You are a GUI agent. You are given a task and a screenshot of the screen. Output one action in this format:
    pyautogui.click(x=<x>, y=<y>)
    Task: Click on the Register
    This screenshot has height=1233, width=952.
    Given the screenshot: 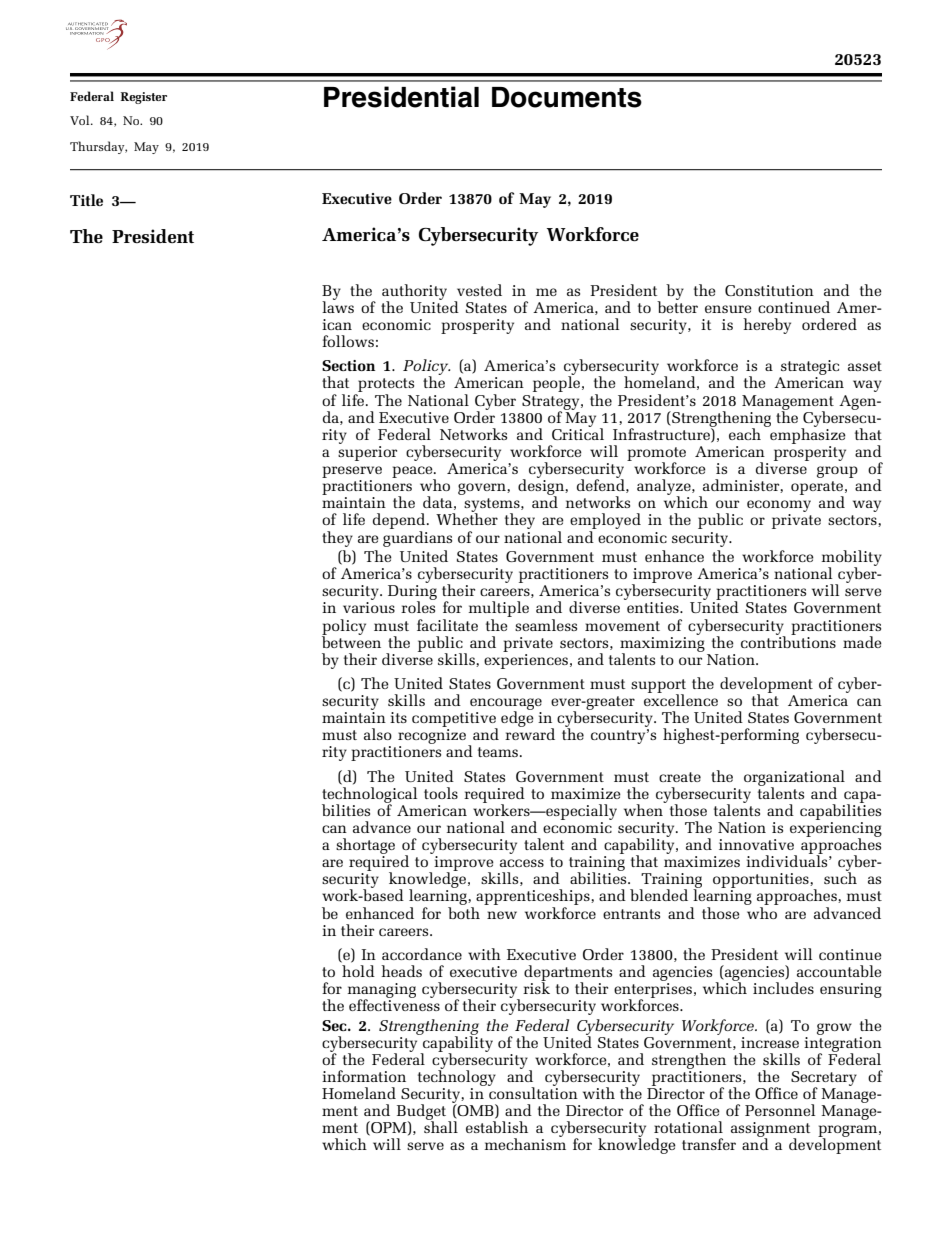 What is the action you would take?
    pyautogui.click(x=144, y=98)
